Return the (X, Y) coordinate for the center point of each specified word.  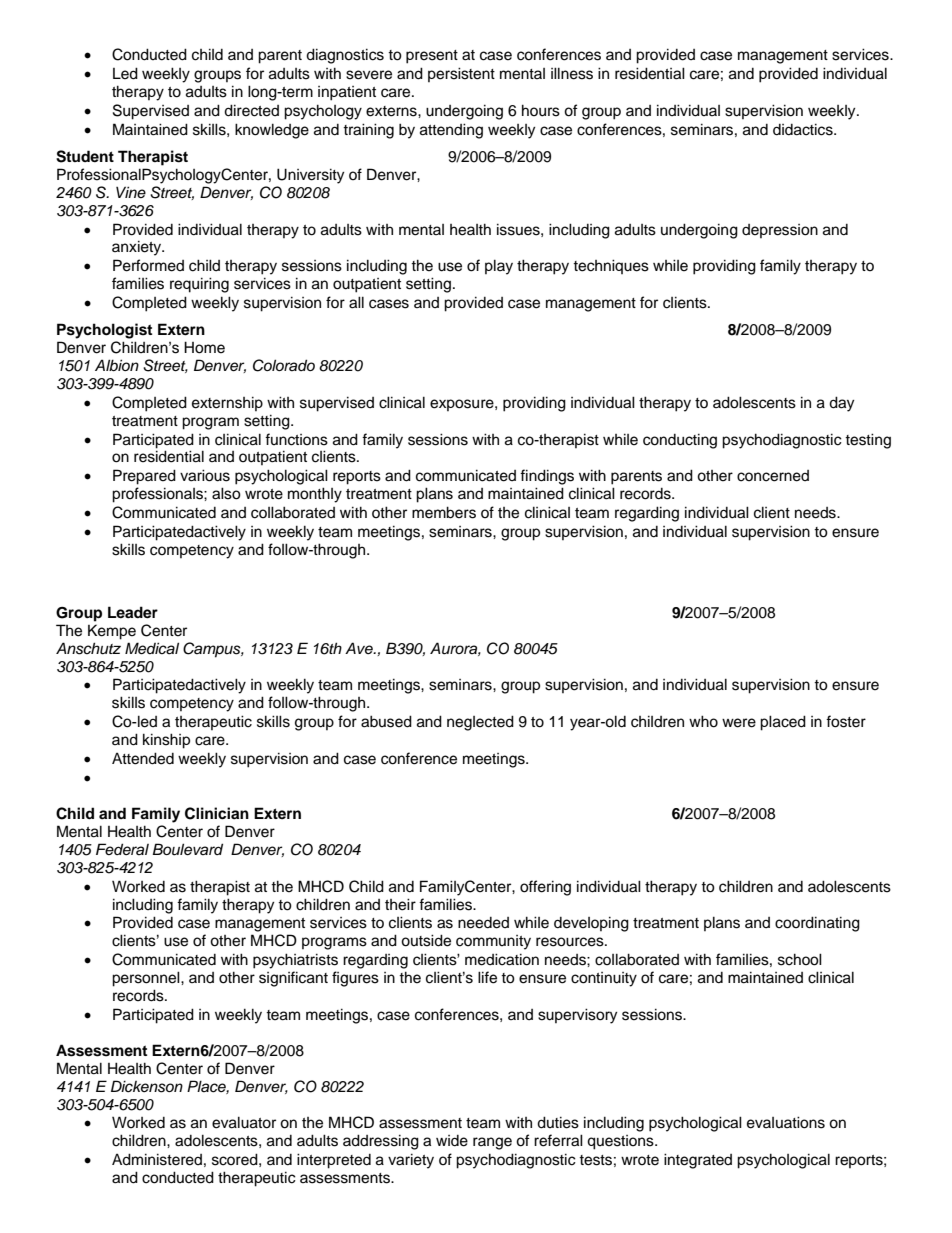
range (492, 1143)
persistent (461, 74)
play (499, 267)
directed (251, 110)
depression (780, 231)
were (739, 723)
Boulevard (187, 849)
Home (204, 347)
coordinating (817, 924)
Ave (360, 648)
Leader (133, 612)
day (841, 404)
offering (545, 888)
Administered (157, 1159)
